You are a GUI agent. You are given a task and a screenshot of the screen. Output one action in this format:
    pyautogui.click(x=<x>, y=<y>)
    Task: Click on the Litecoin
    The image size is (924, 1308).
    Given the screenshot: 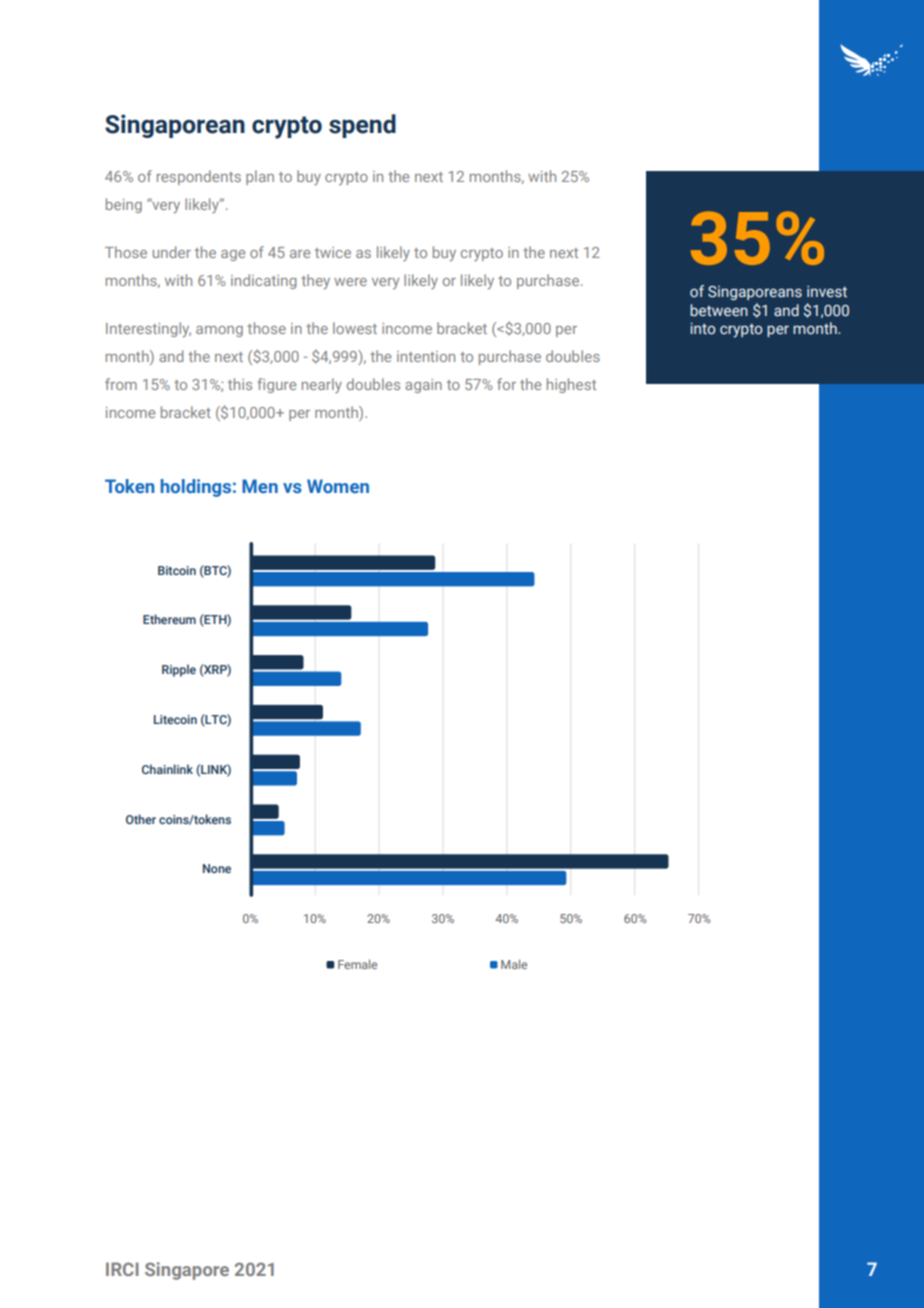 What is the action you would take?
    pyautogui.click(x=175, y=719)
